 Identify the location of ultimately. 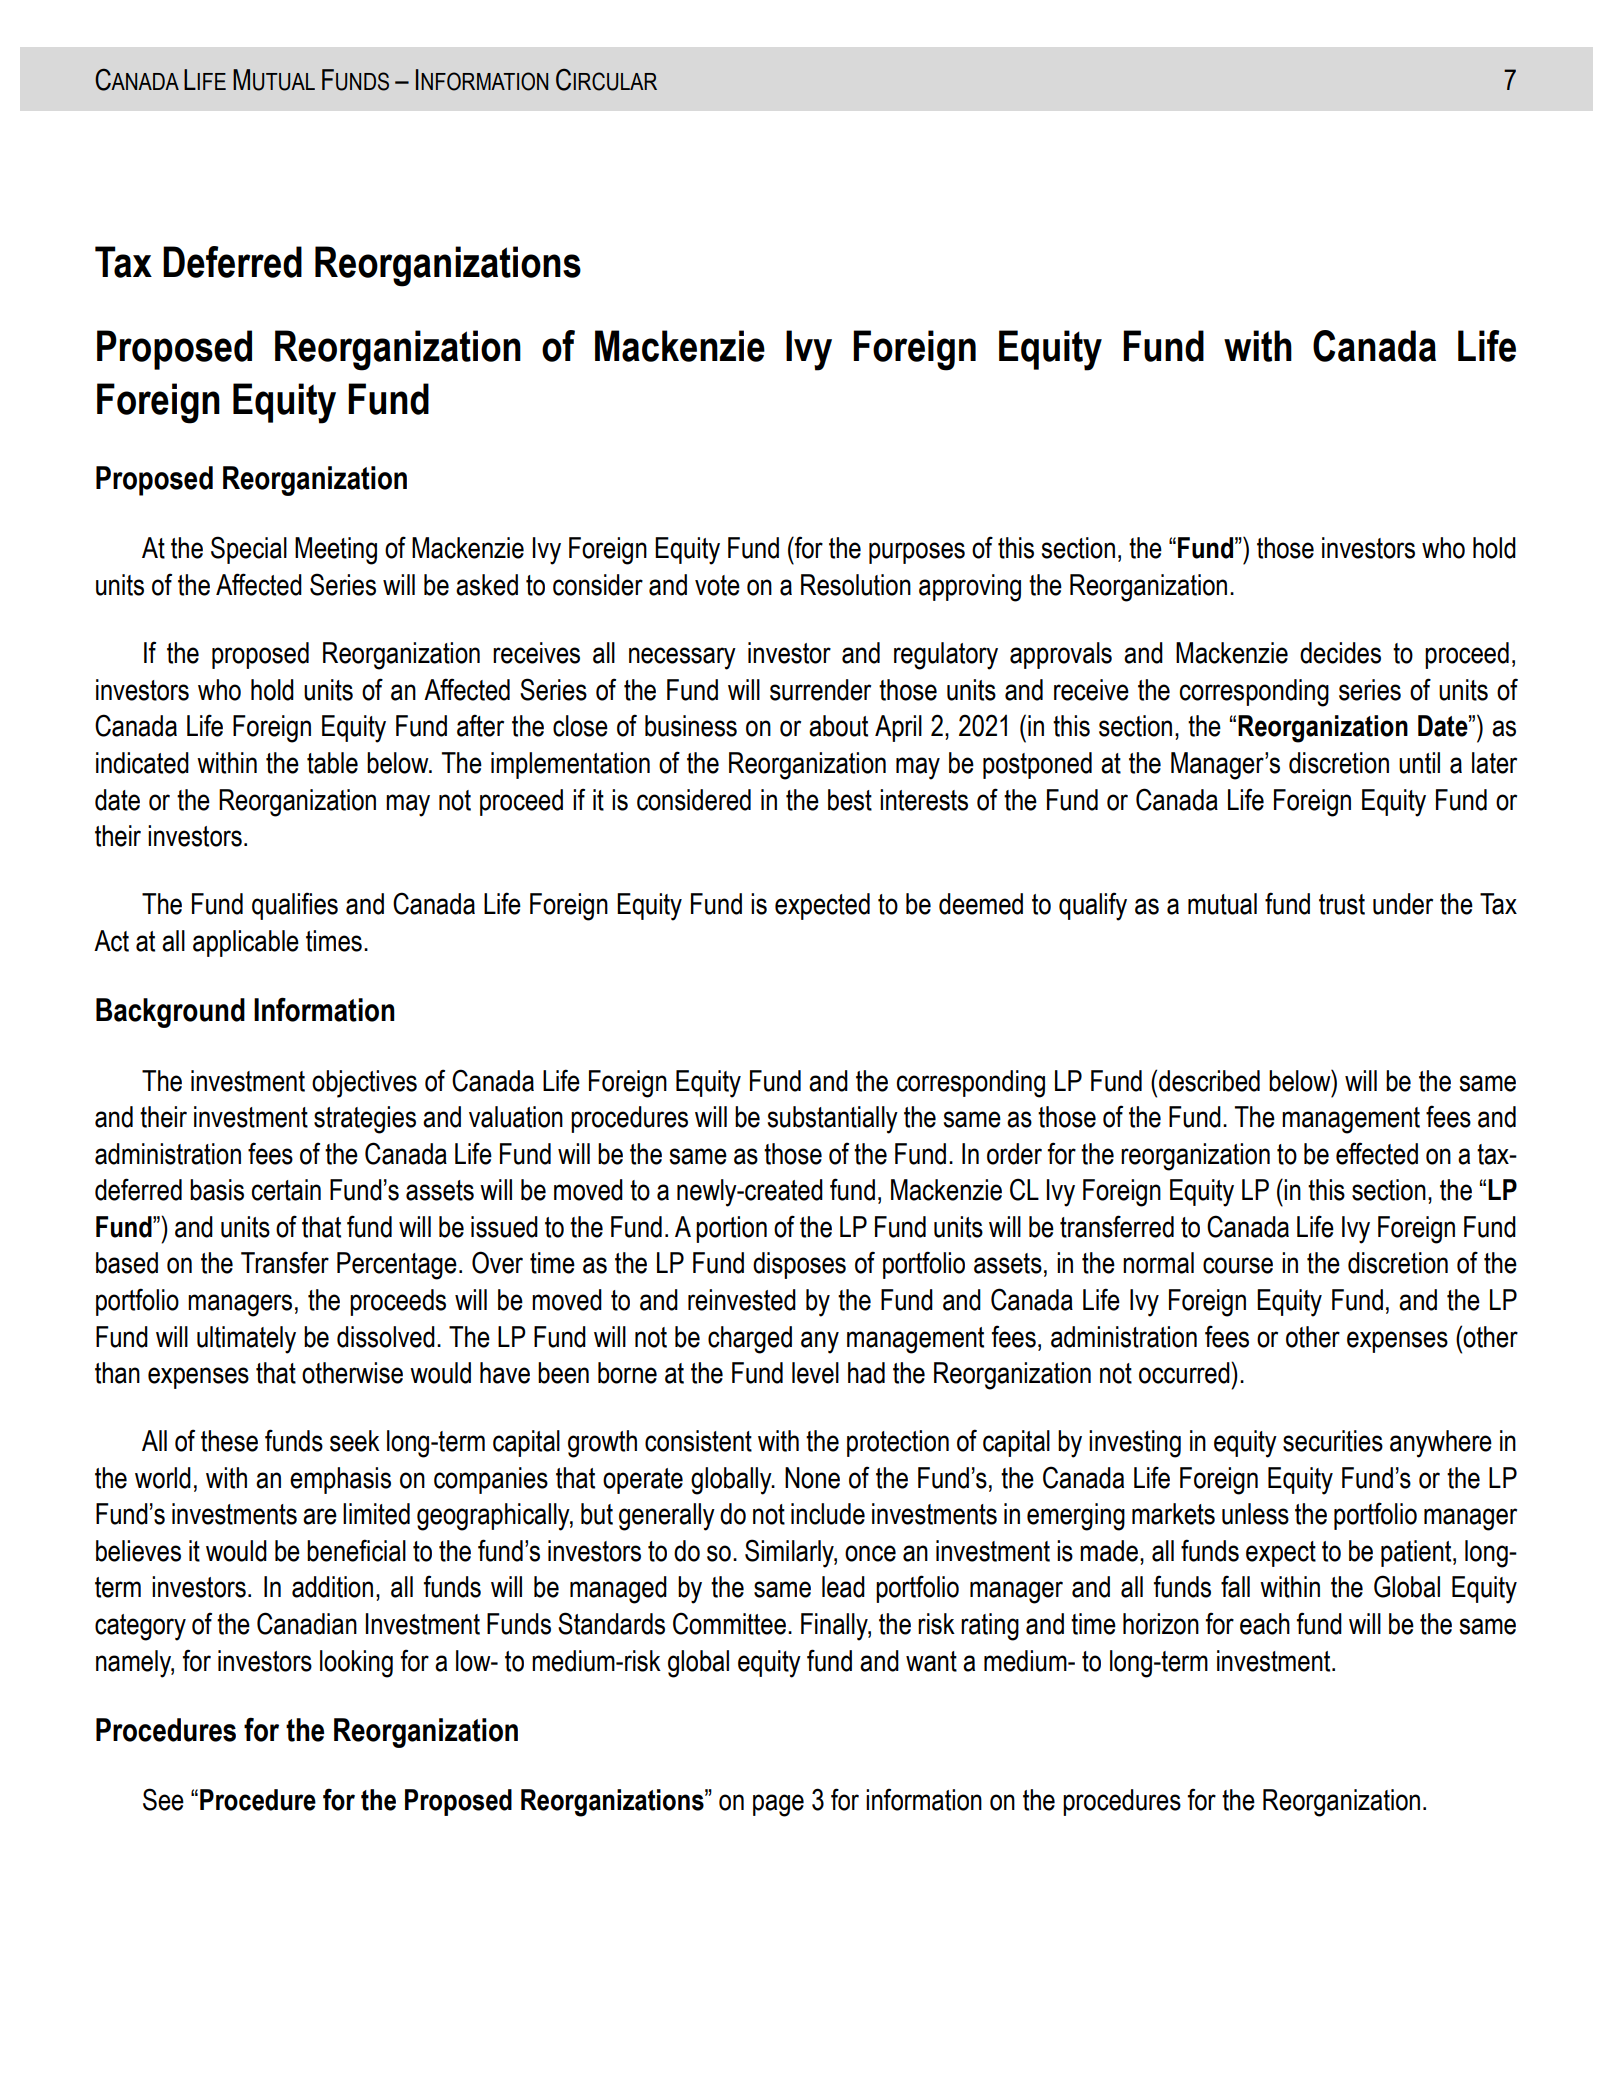
(246, 1340).
